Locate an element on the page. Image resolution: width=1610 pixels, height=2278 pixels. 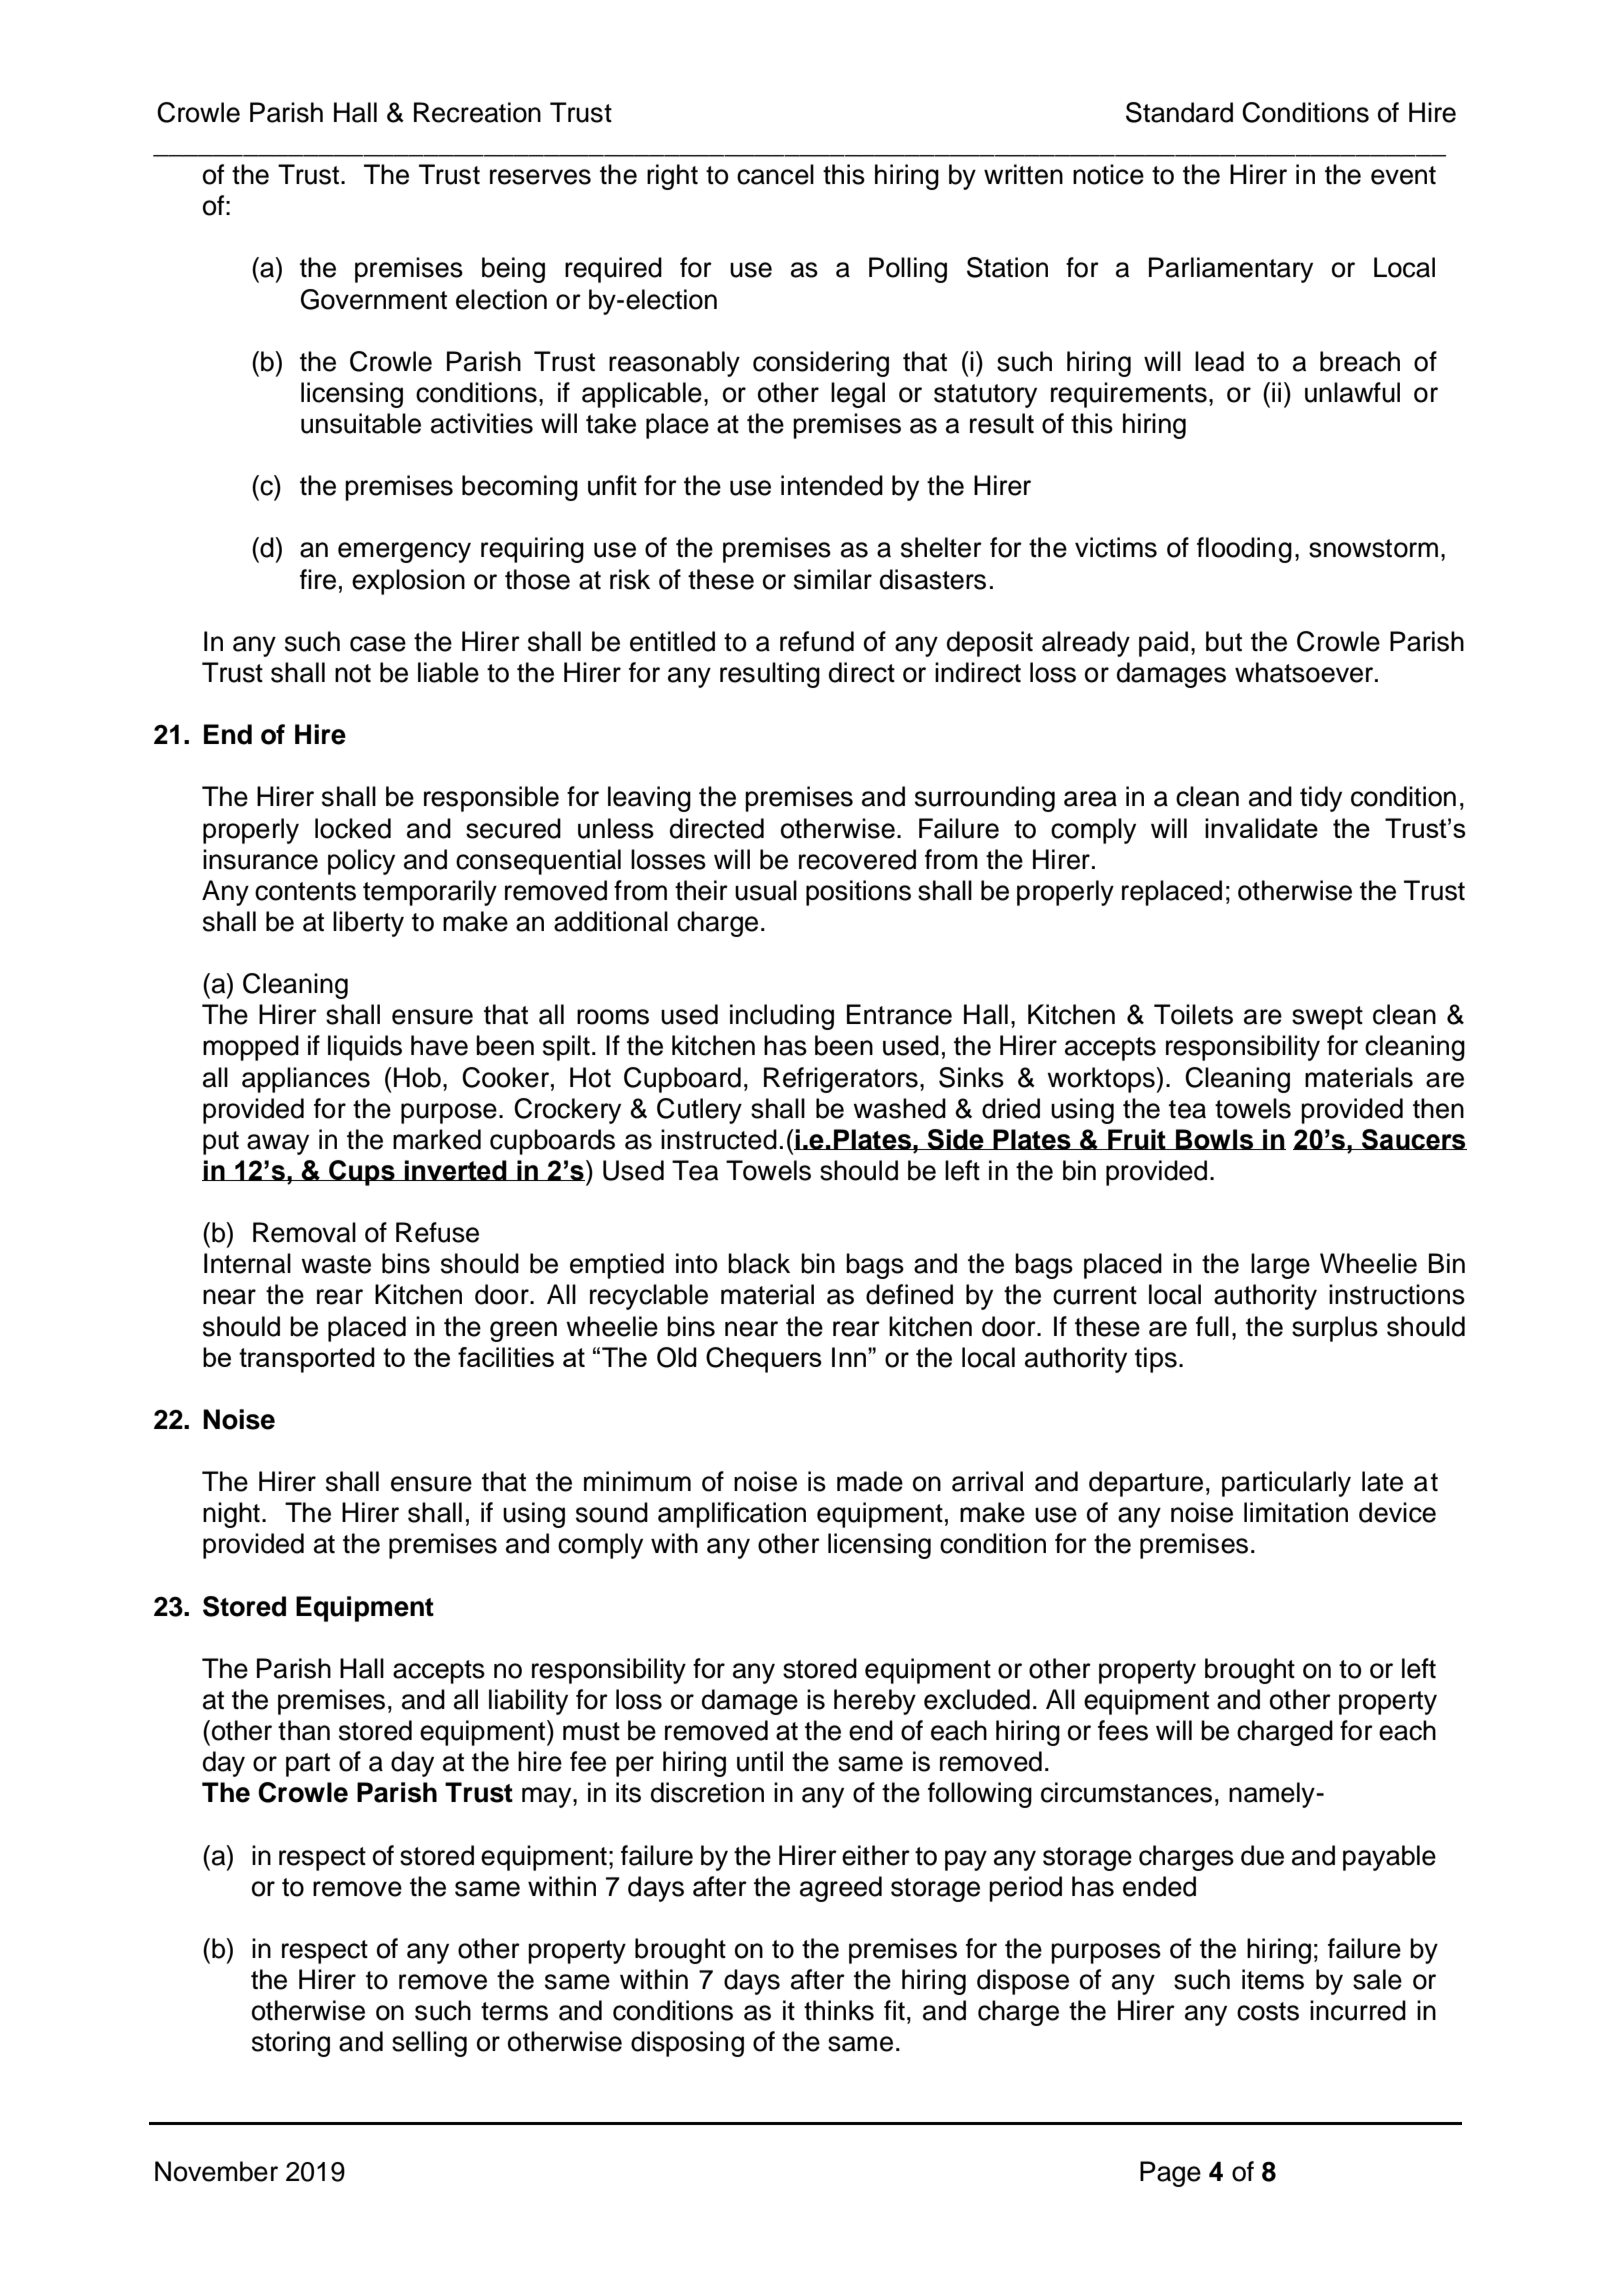
Recreation is located at coordinates (477, 112).
